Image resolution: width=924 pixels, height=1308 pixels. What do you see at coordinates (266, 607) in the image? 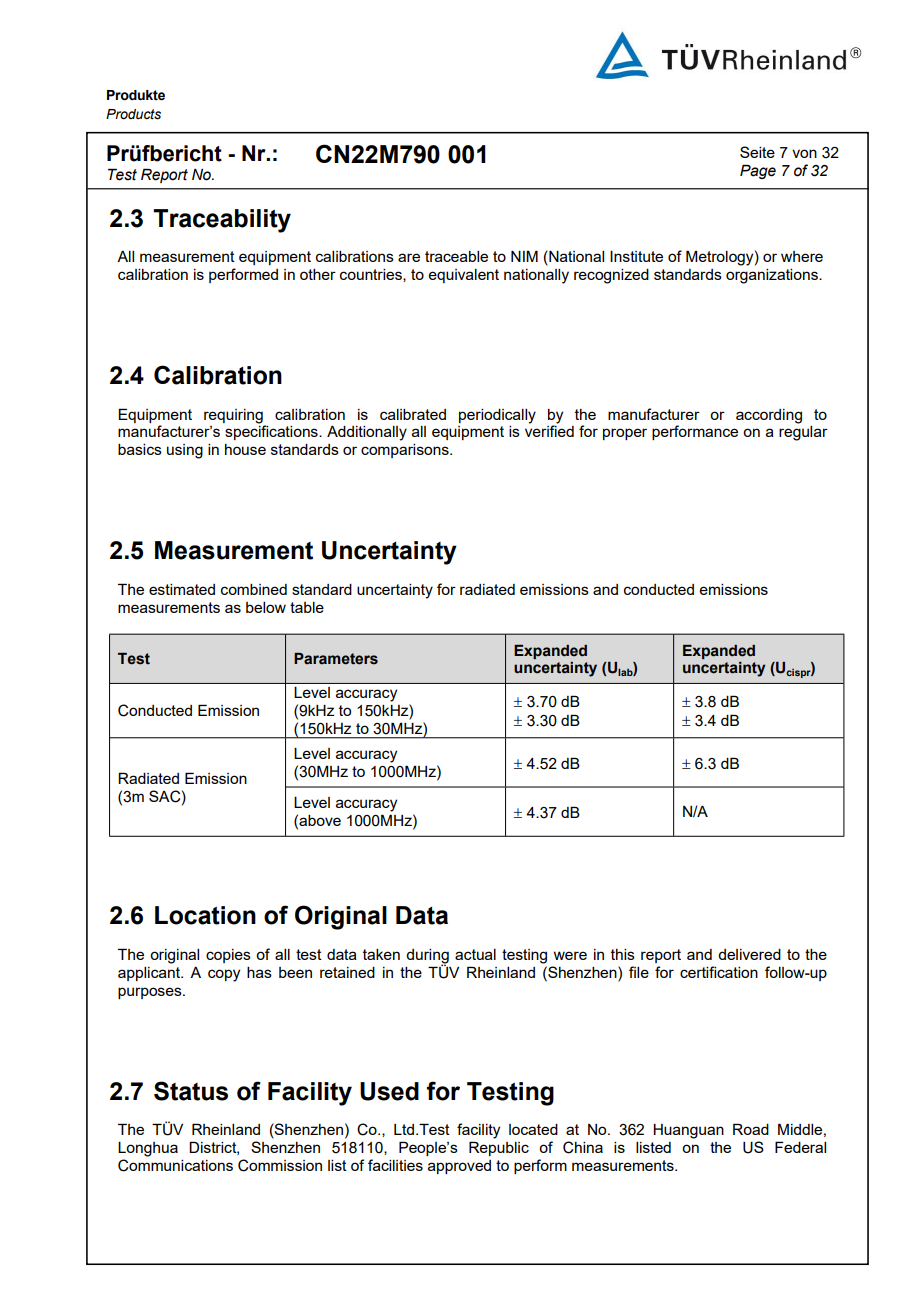
I see `below` at bounding box center [266, 607].
